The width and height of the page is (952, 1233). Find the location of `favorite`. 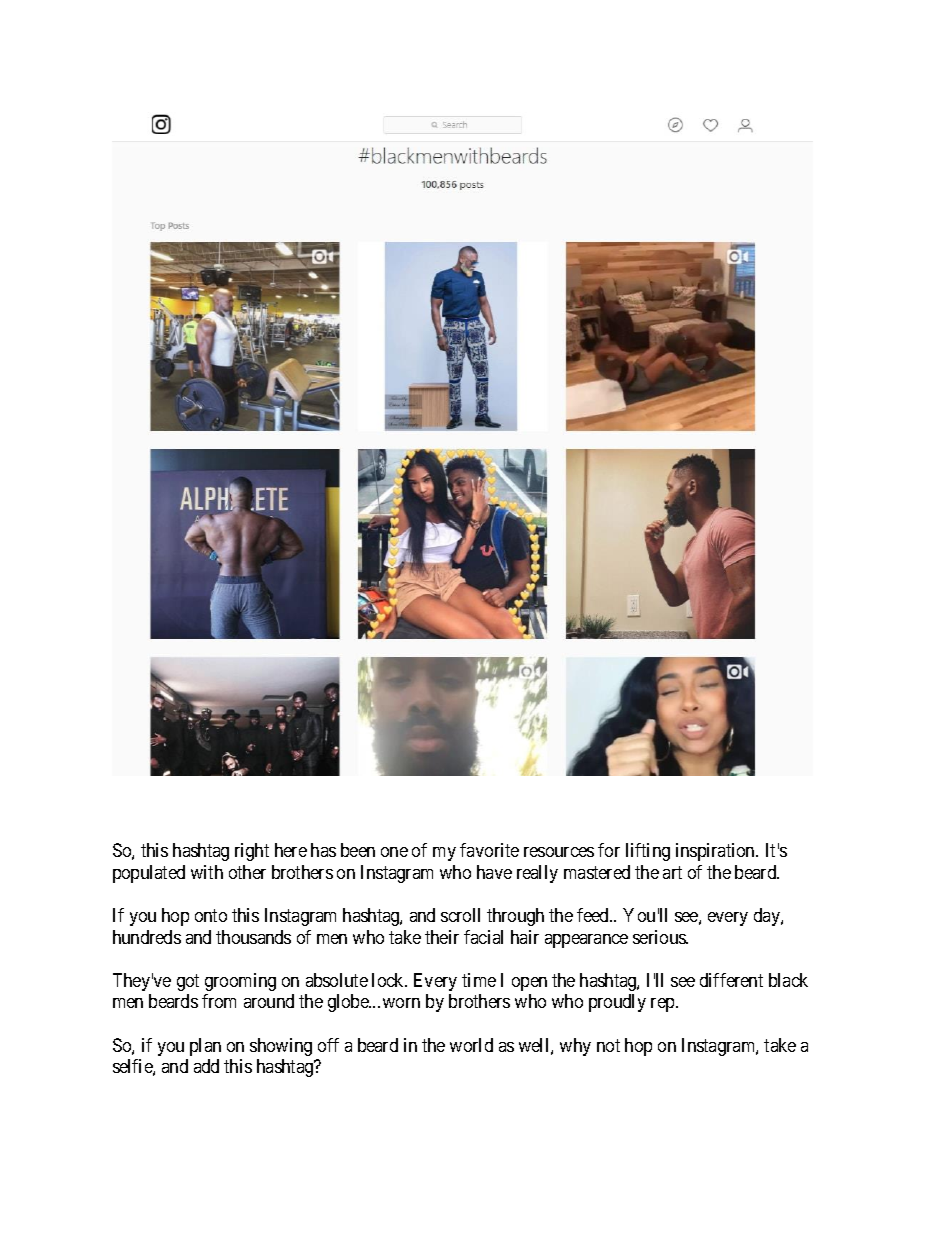

favorite is located at coordinates (489, 850).
